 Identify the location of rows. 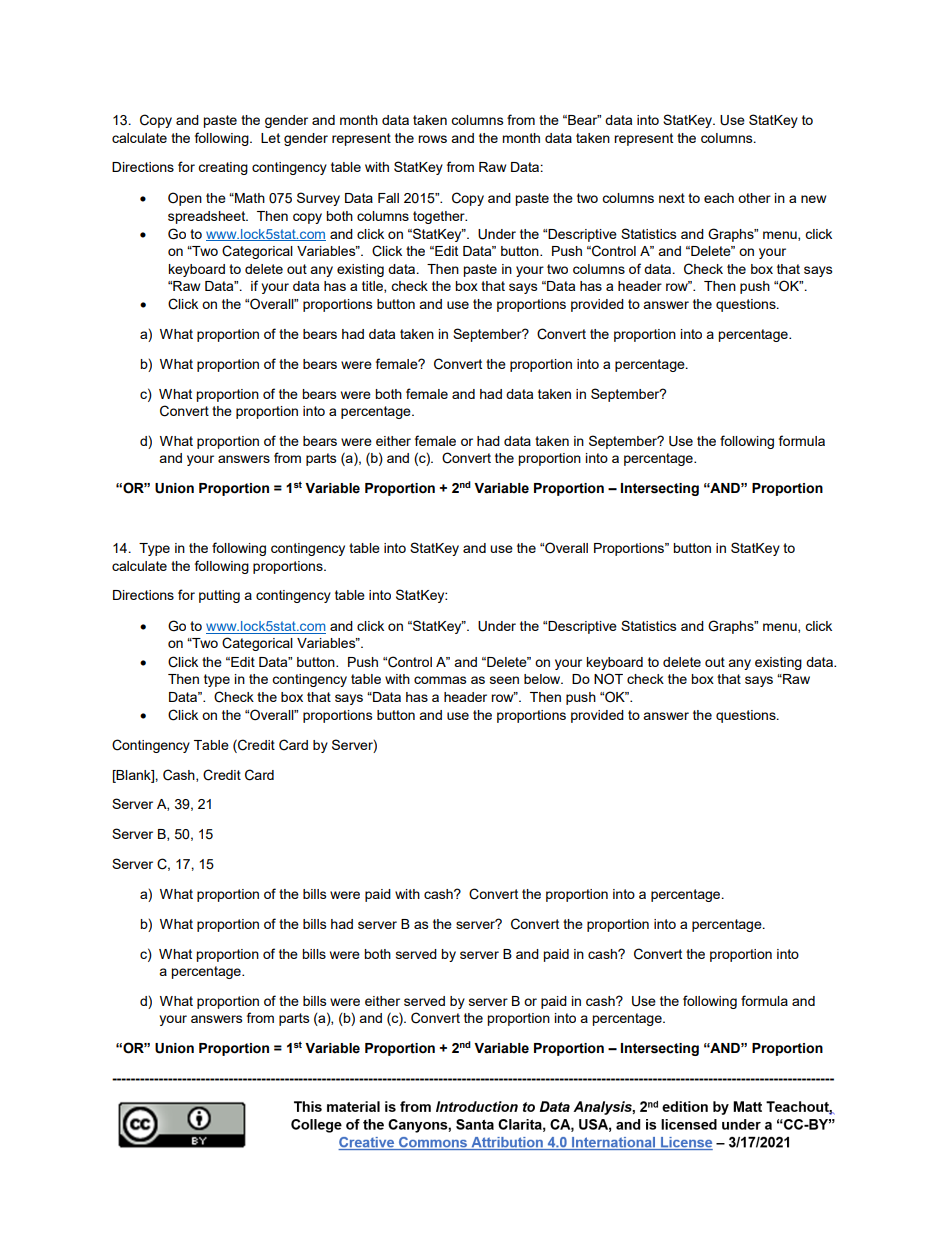
(432, 139).
